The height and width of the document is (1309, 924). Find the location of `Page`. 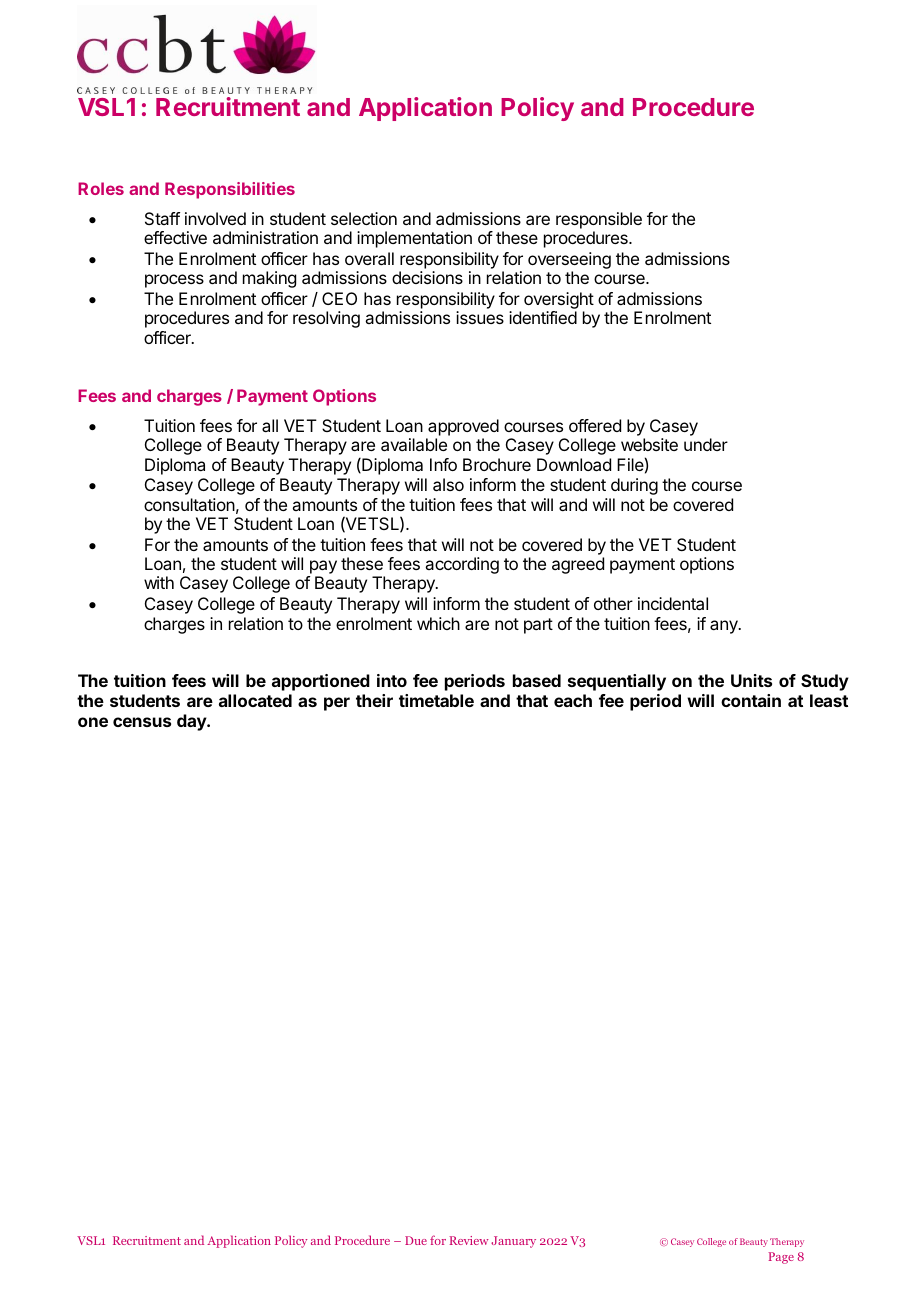

Page is located at coordinates (781, 1258).
